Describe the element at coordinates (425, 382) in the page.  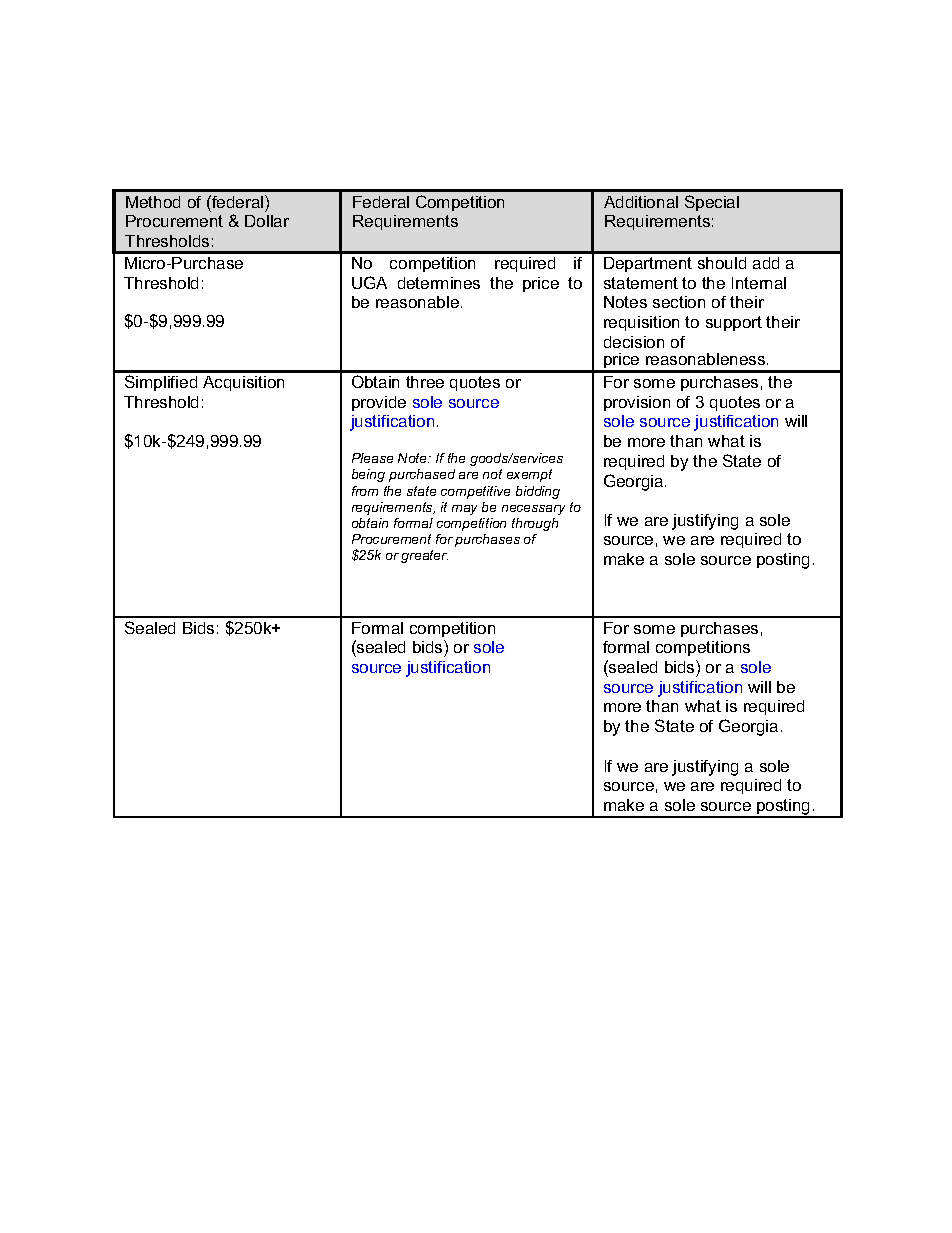
I see `three` at that location.
